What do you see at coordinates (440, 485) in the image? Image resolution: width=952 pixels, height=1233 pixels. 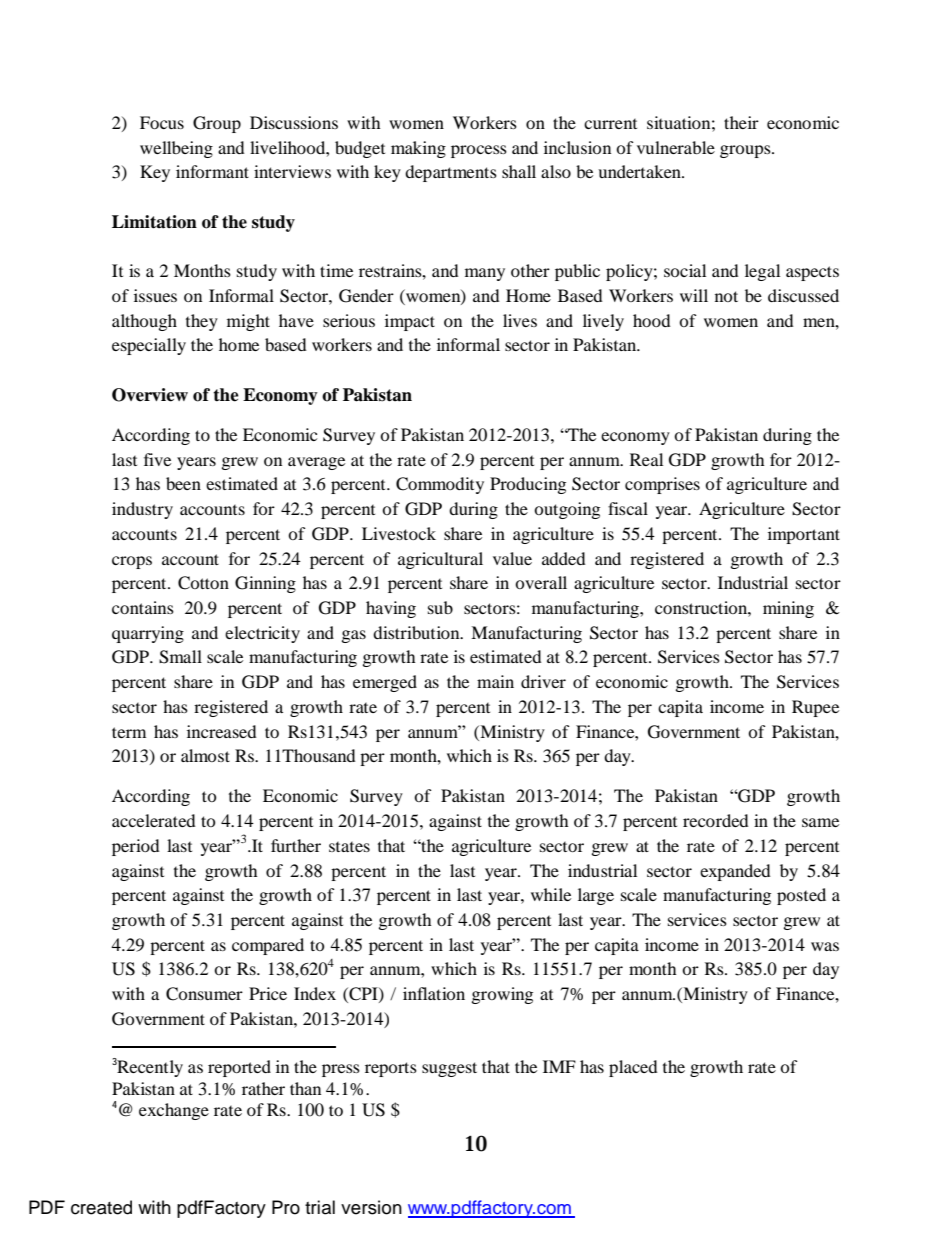 I see `Commodity` at bounding box center [440, 485].
